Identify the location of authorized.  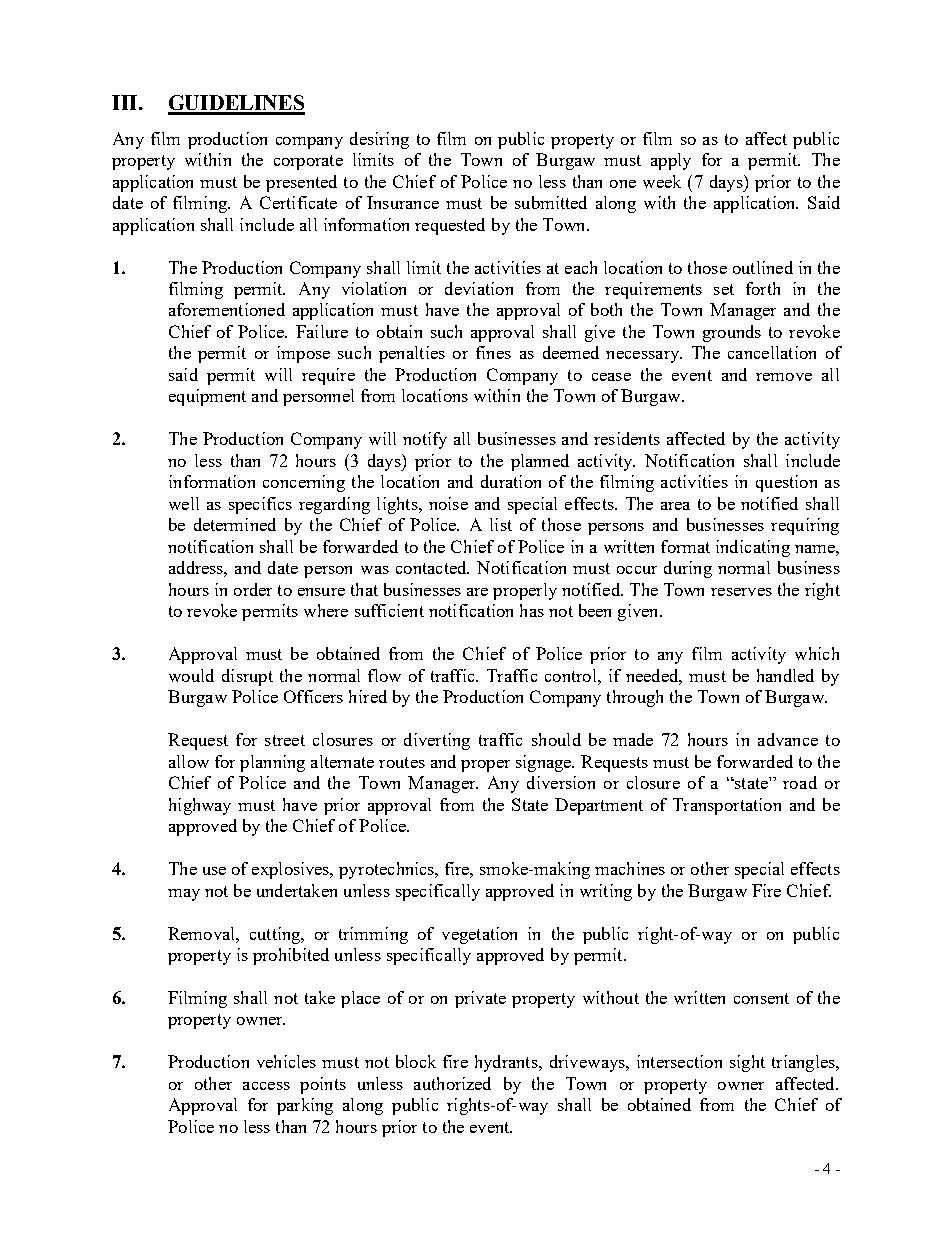
(452, 1083).
